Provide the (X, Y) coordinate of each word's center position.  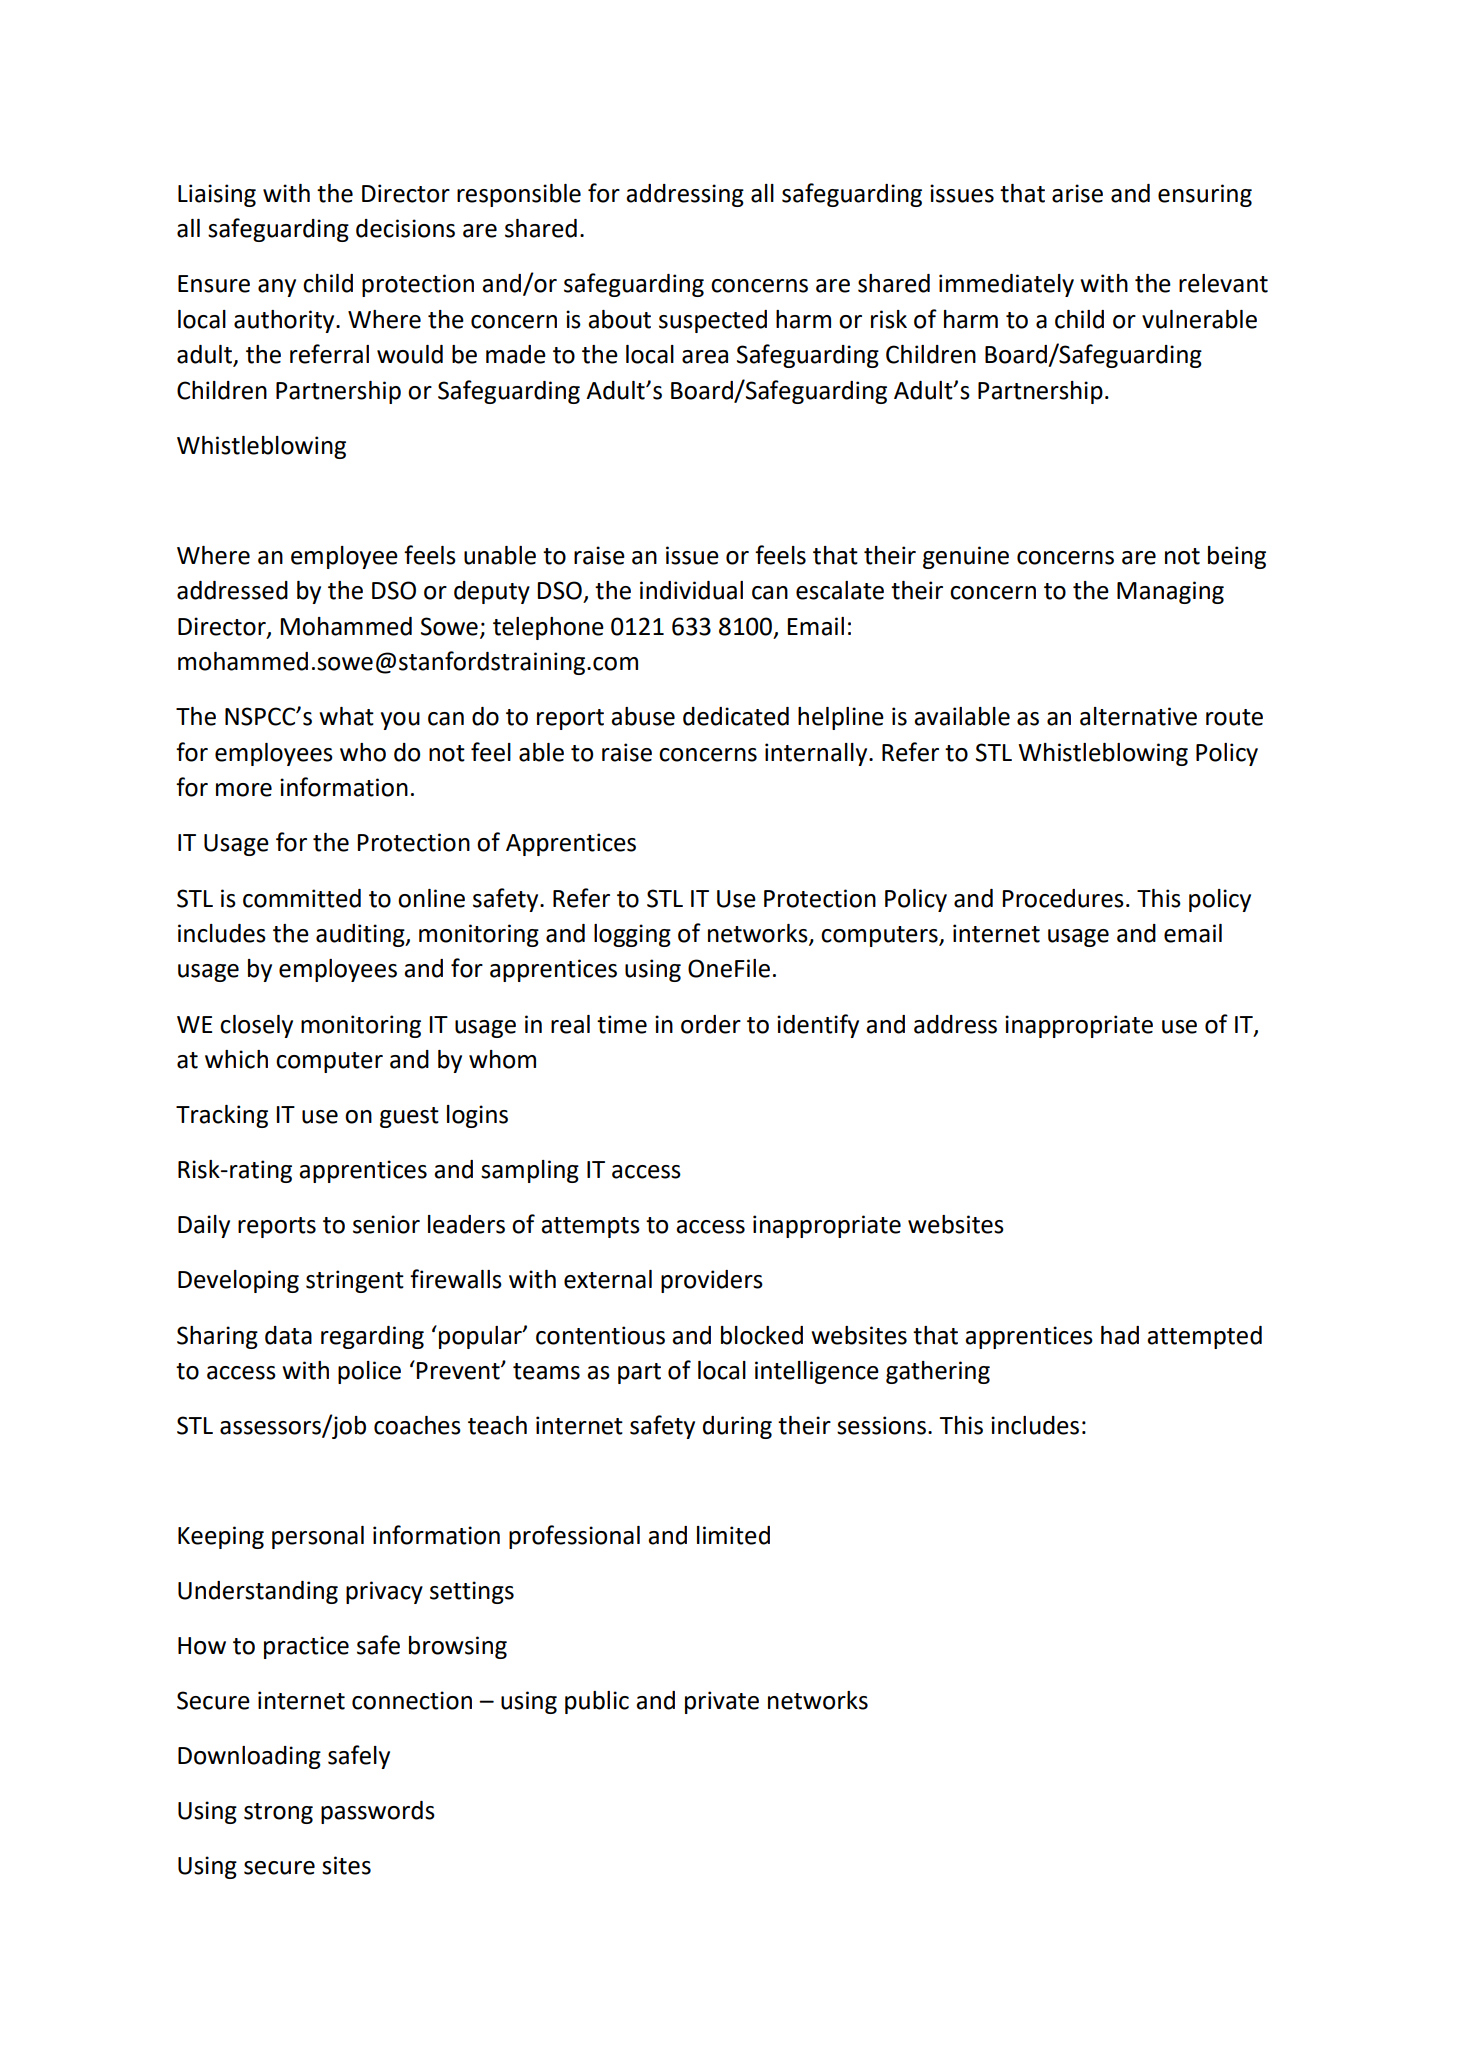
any (277, 288)
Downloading (249, 1757)
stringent (355, 1281)
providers (712, 1281)
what (346, 716)
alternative (1138, 716)
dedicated (736, 716)
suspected (713, 321)
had (1120, 1335)
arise (1077, 193)
